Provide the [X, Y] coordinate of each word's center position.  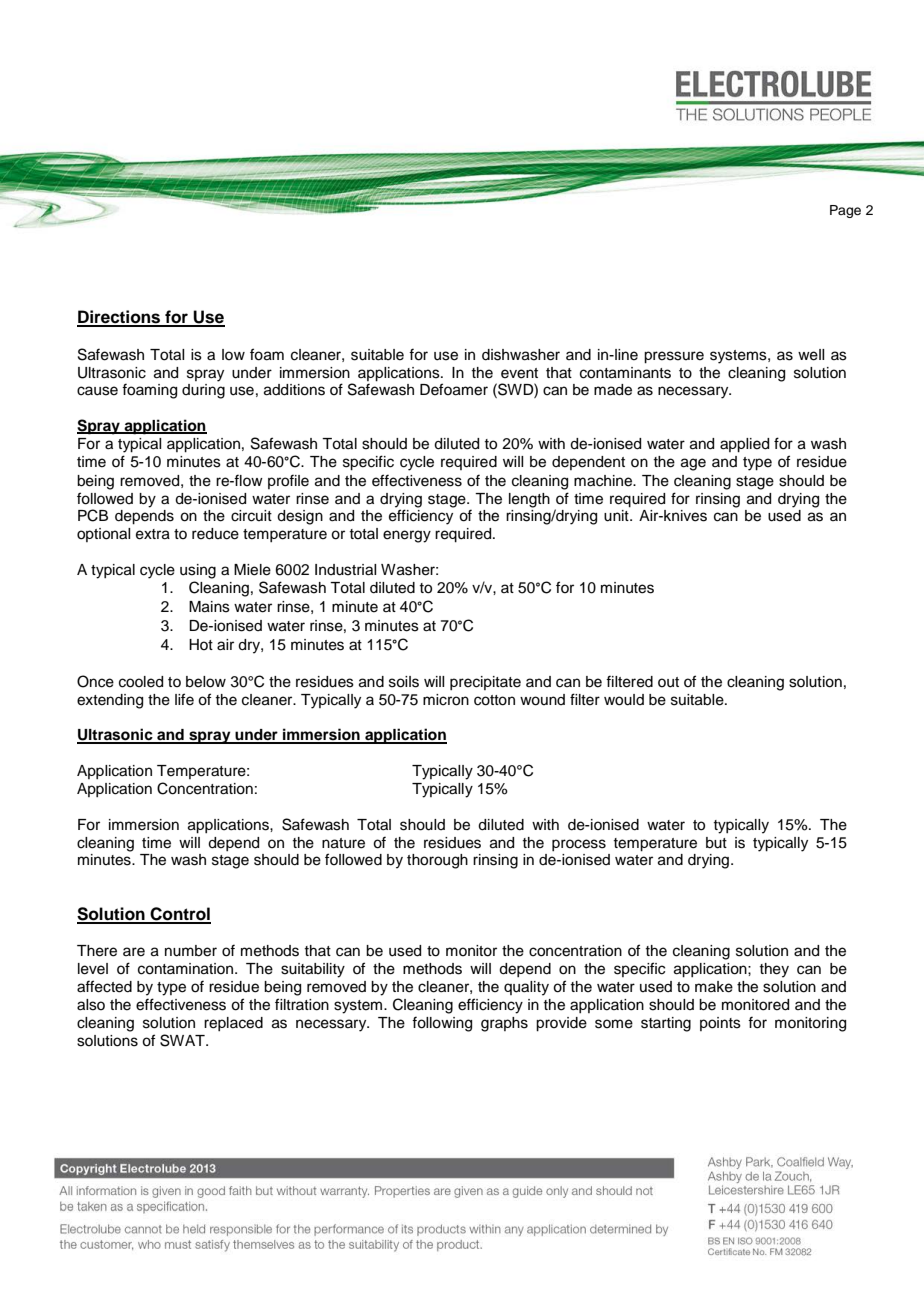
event [519, 373]
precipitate [485, 683]
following [442, 1024]
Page [845, 211]
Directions [120, 318]
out [668, 682]
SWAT [183, 1040]
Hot [201, 644]
